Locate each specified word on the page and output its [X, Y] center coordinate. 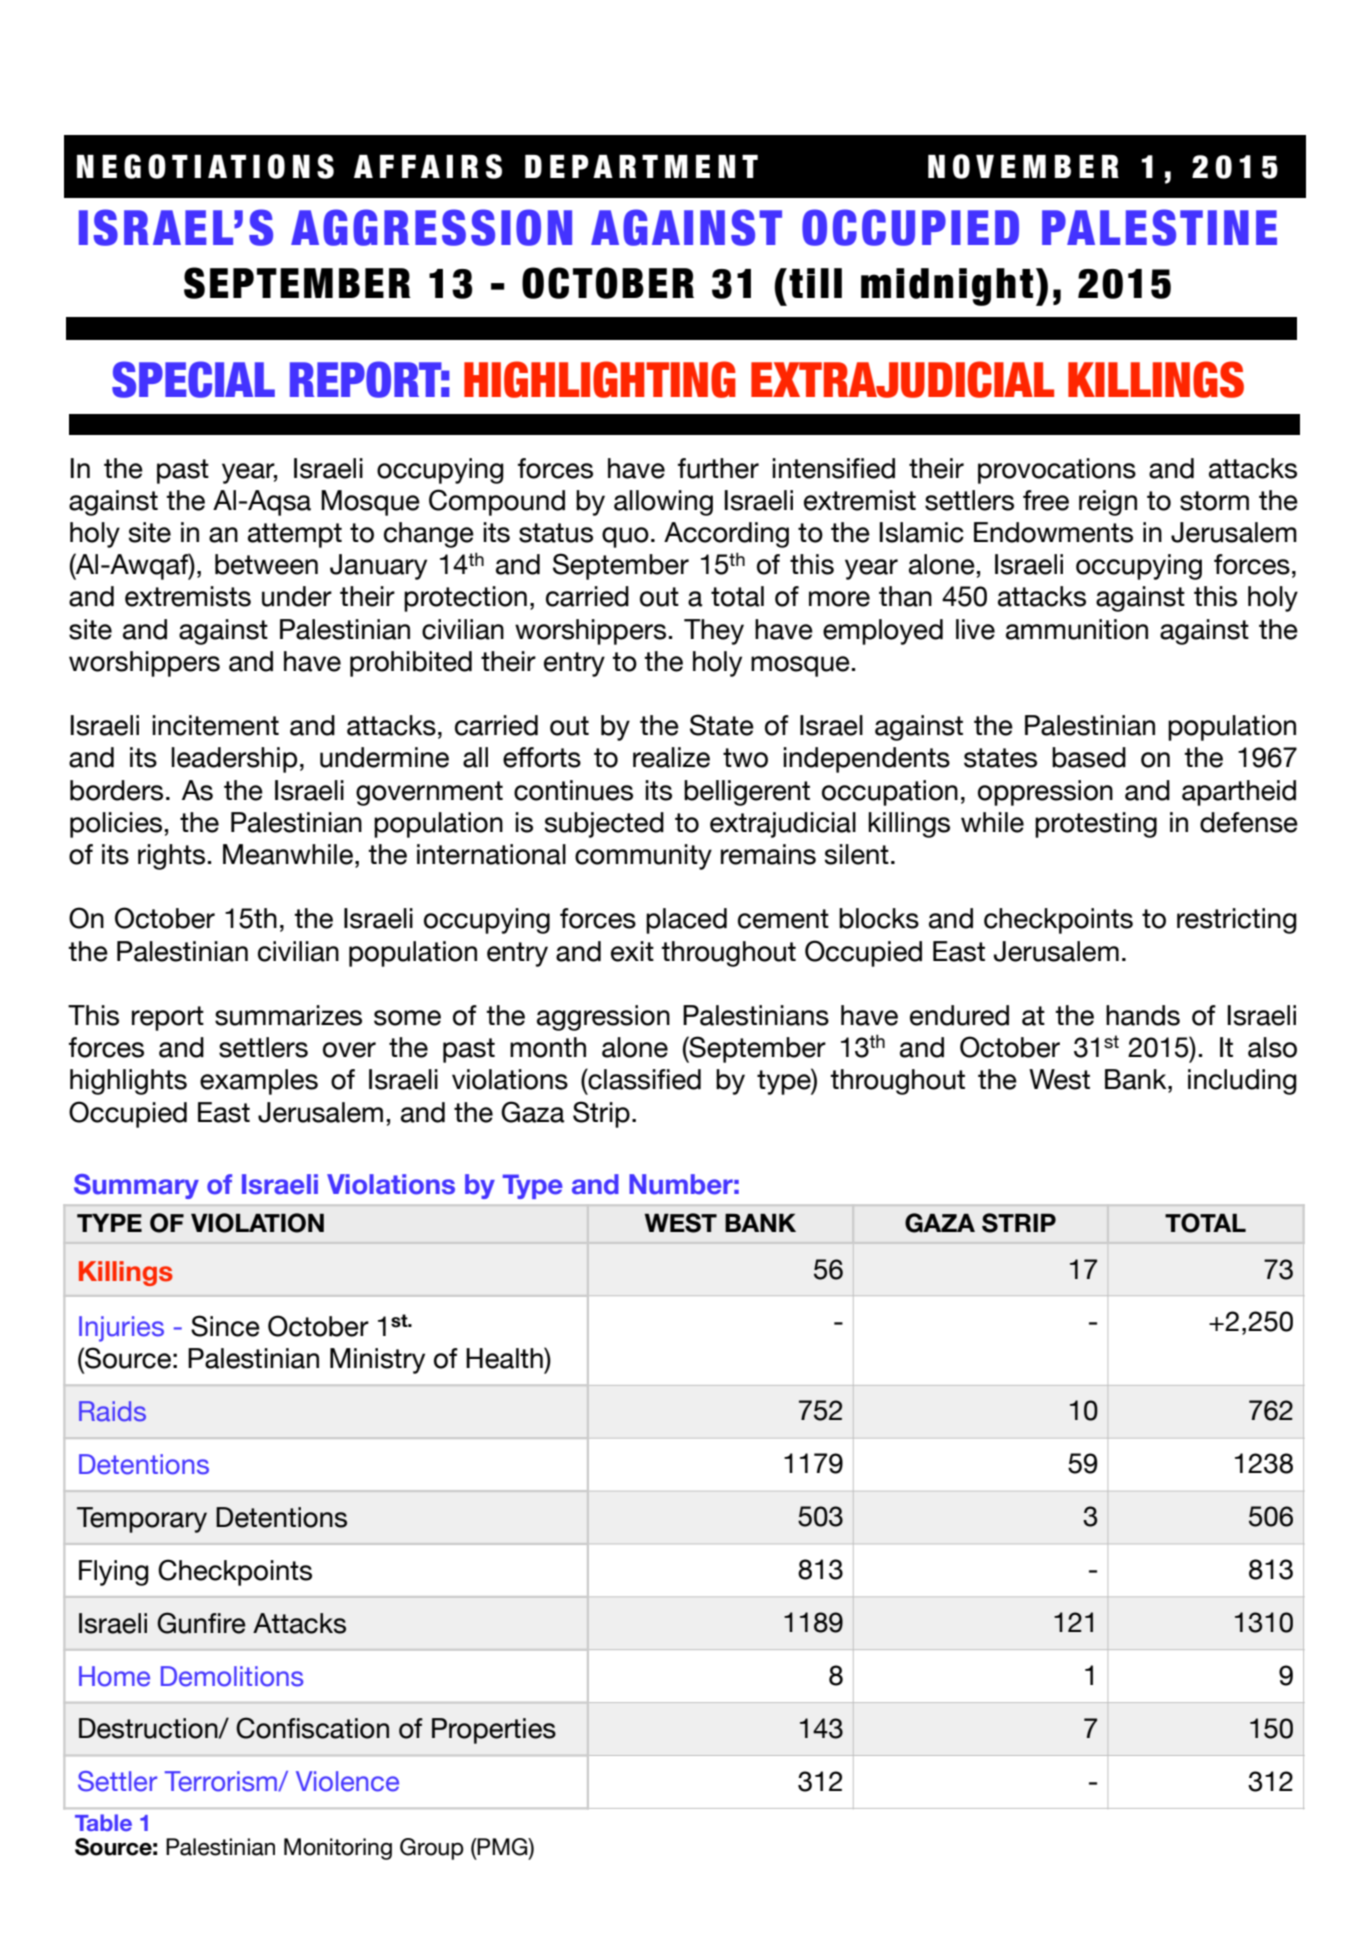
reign [1108, 503]
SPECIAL [193, 379]
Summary [136, 1186]
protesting [1096, 825]
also [1272, 1047]
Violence [347, 1781]
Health [505, 1358]
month [548, 1047]
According [726, 535]
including [1242, 1082]
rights [171, 857]
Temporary [142, 1520]
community [643, 857]
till [815, 283]
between [266, 564]
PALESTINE [1159, 227]
